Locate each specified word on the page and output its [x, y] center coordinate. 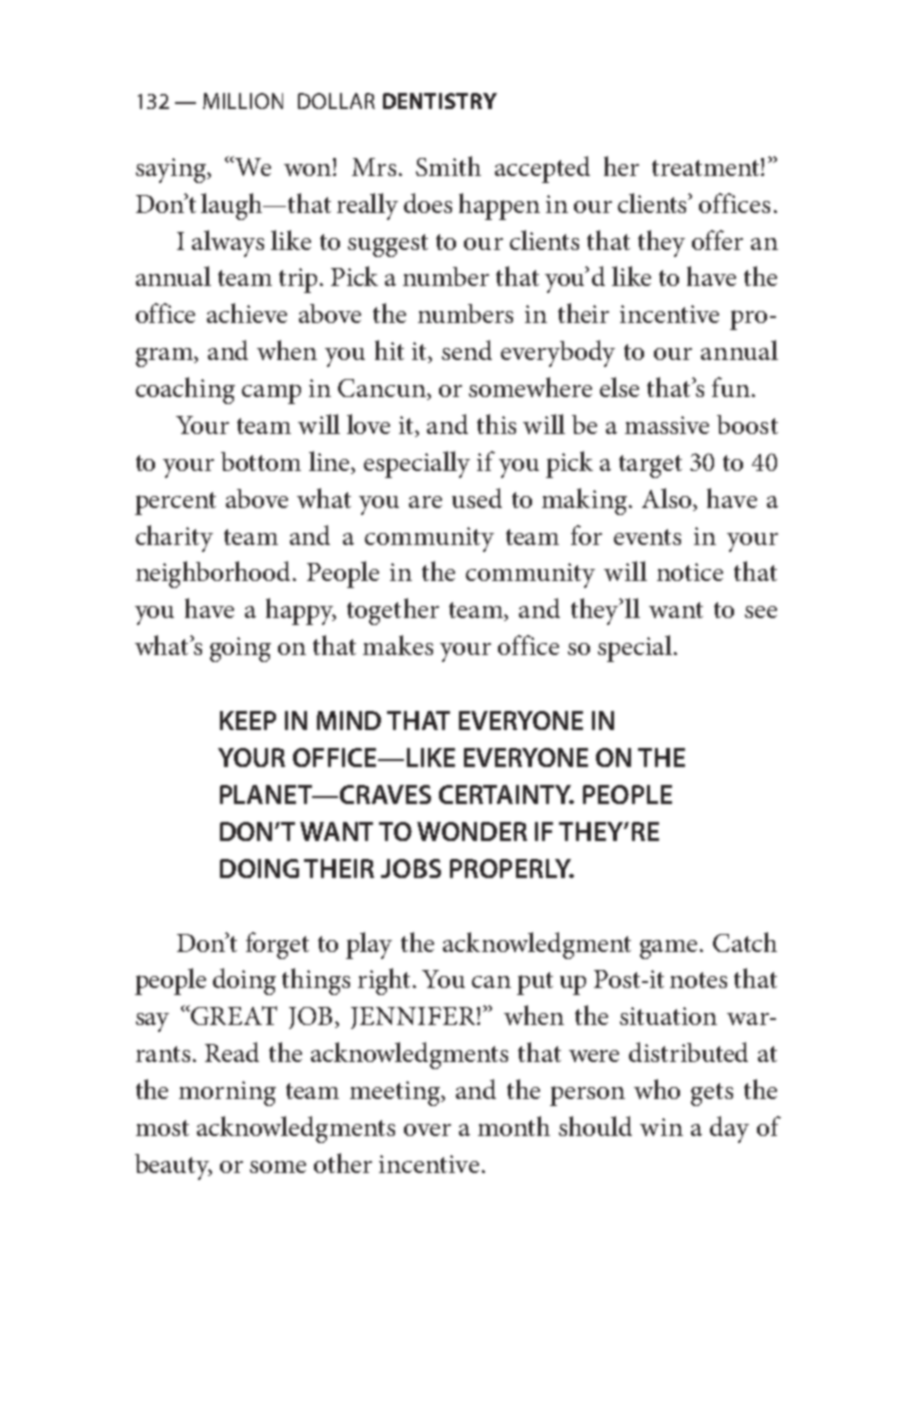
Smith [448, 166]
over [427, 1130]
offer [717, 240]
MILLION [243, 101]
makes [398, 645]
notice [690, 572]
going [240, 649]
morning [227, 1093]
